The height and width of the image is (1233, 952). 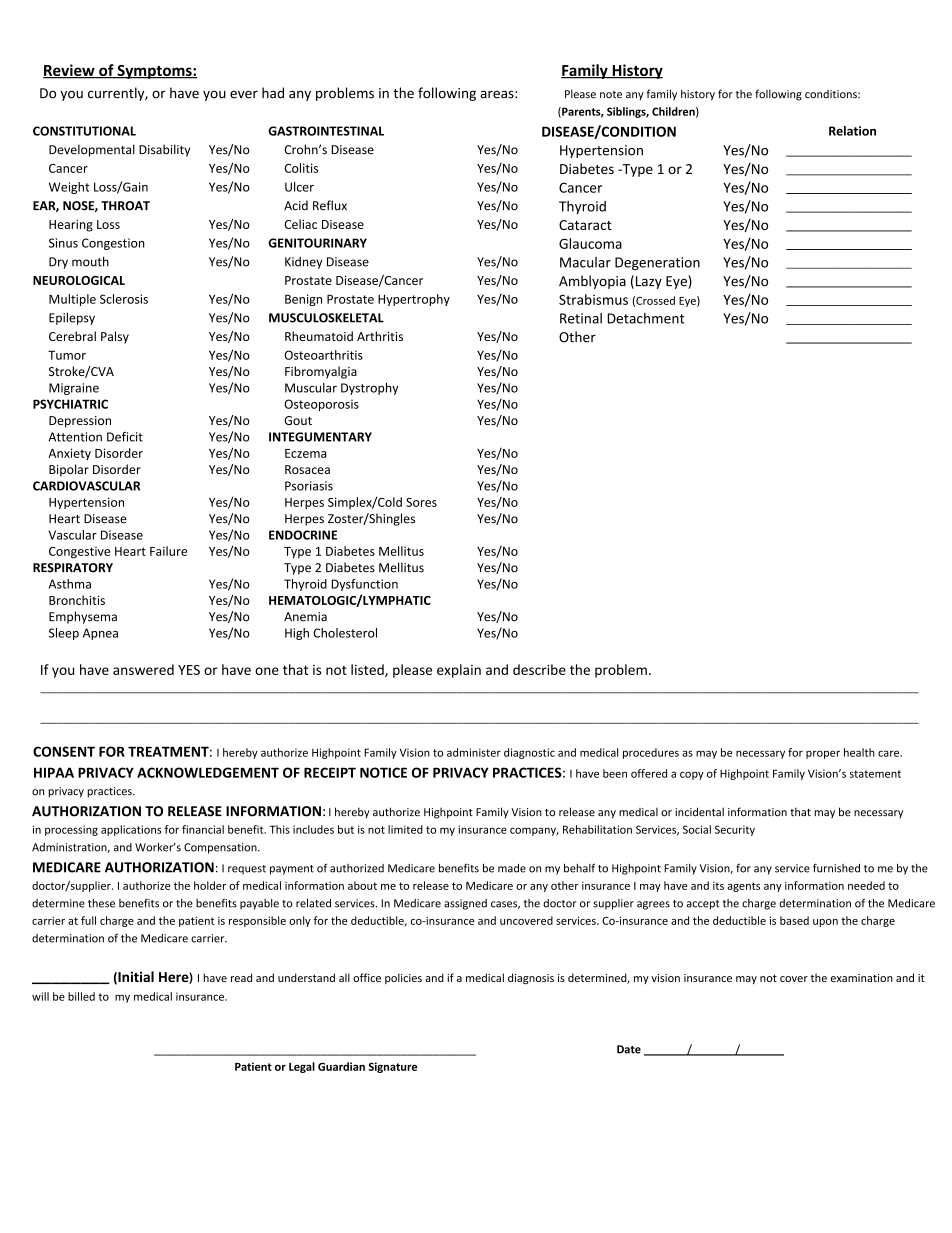 I want to click on Signature, so click(x=392, y=1067).
